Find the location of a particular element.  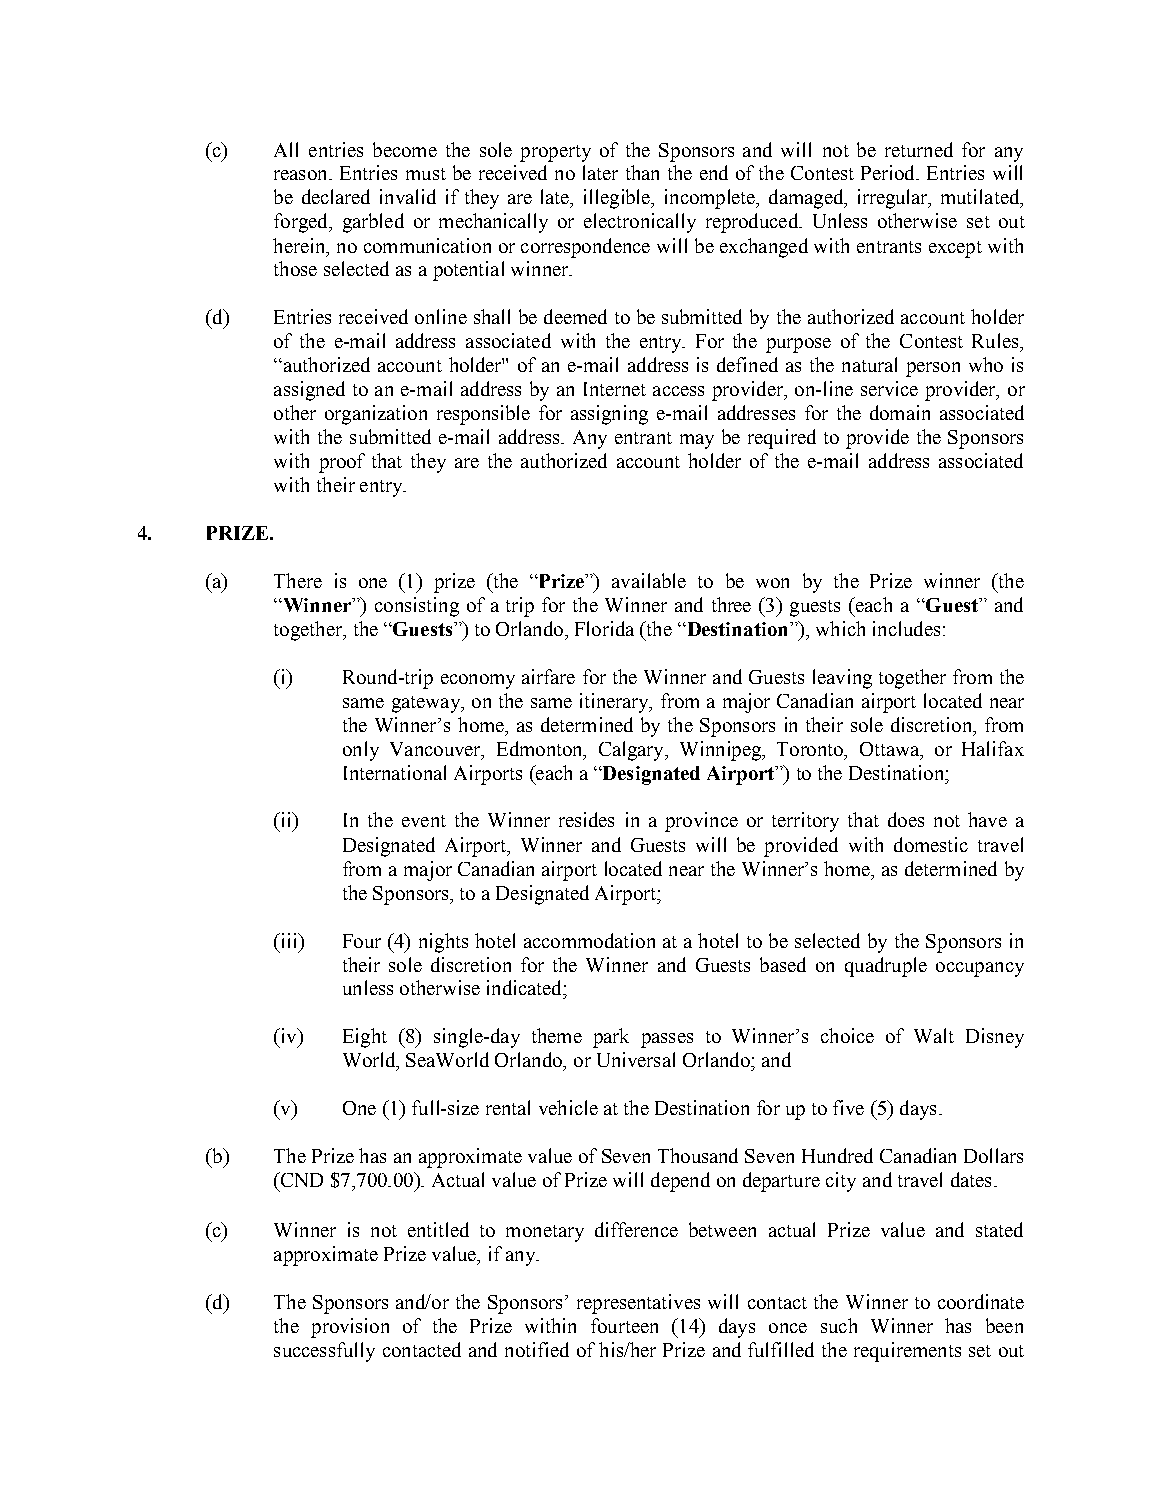

only is located at coordinates (361, 751).
